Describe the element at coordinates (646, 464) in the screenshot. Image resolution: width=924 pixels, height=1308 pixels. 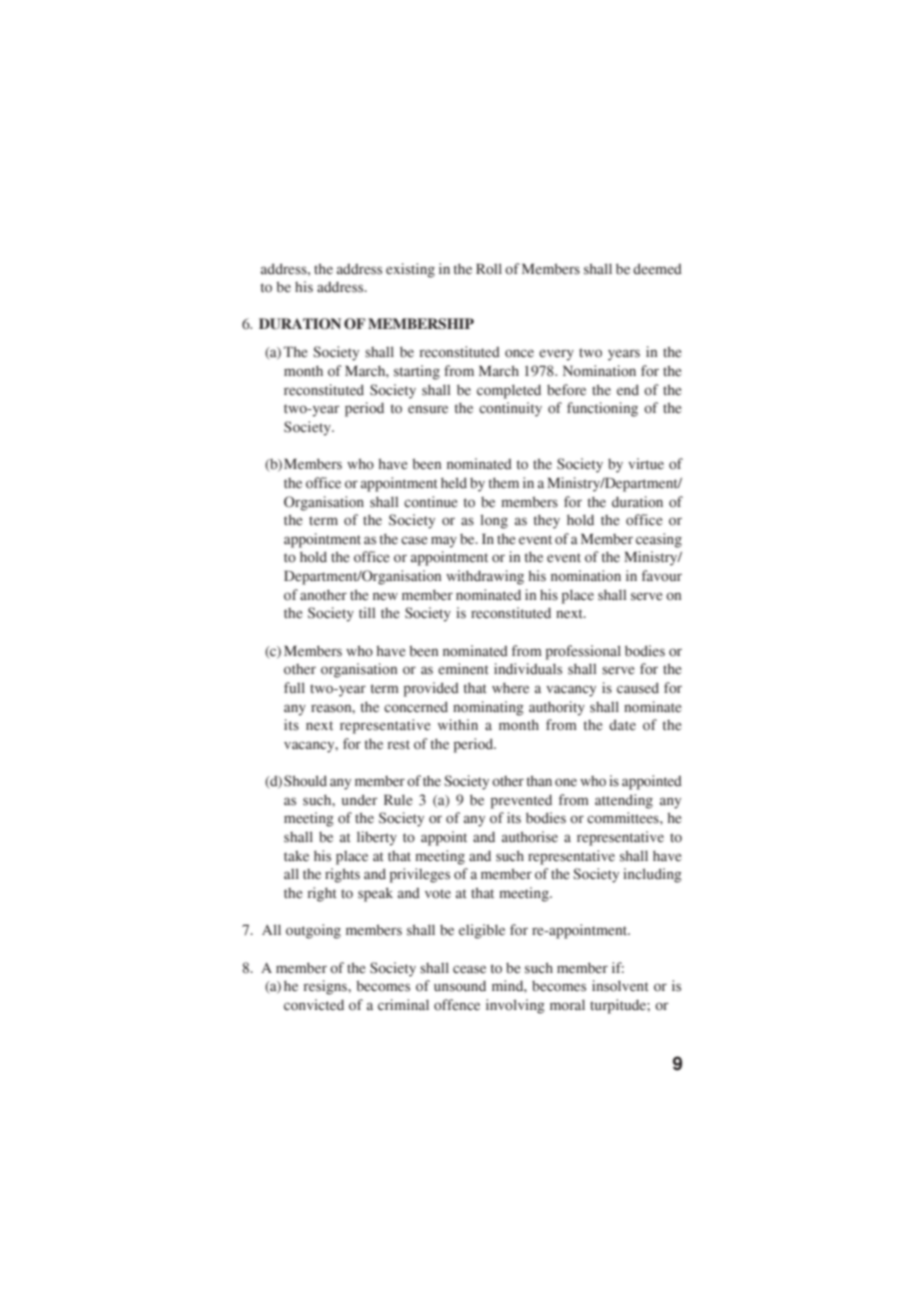
I see `virtue` at that location.
